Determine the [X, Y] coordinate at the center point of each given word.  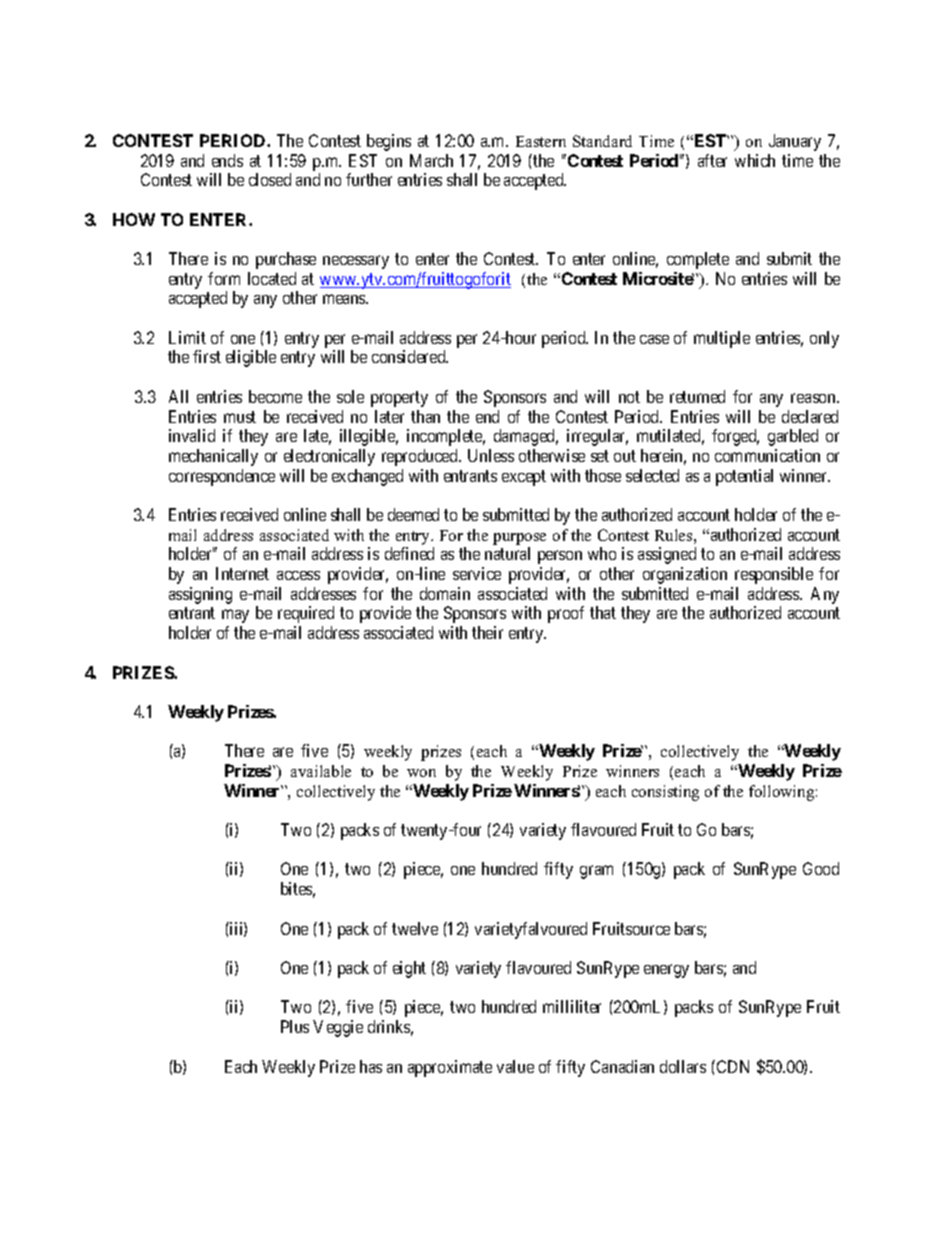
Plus [295, 1026]
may [235, 616]
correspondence [222, 477]
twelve [415, 928]
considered [410, 356]
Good [821, 868]
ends [227, 160]
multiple [722, 339]
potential [744, 477]
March [431, 160]
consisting [665, 793]
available [321, 771]
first [207, 356]
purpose [519, 539]
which [755, 160]
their [487, 632]
